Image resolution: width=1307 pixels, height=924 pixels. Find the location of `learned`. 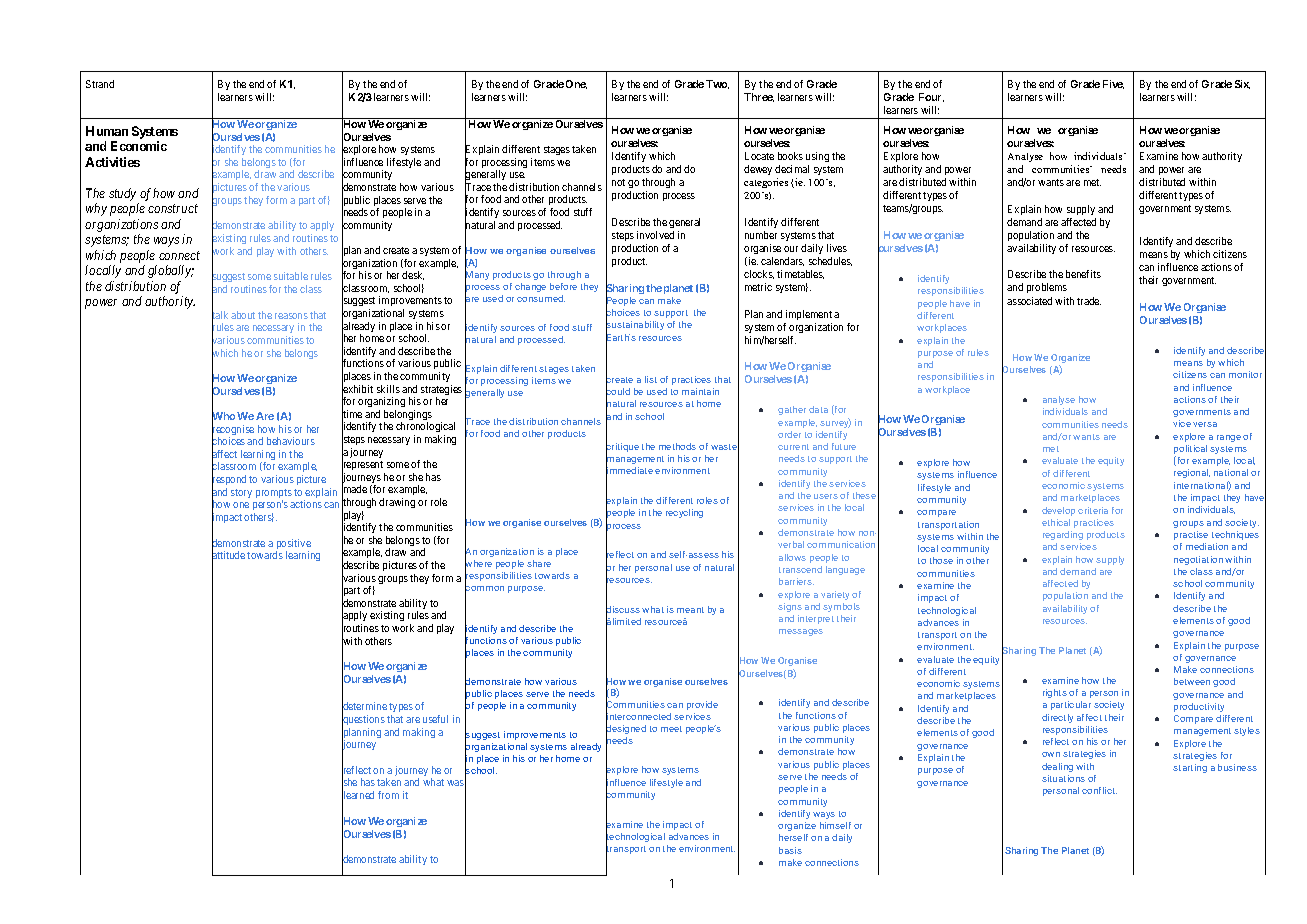

learned is located at coordinates (358, 796).
